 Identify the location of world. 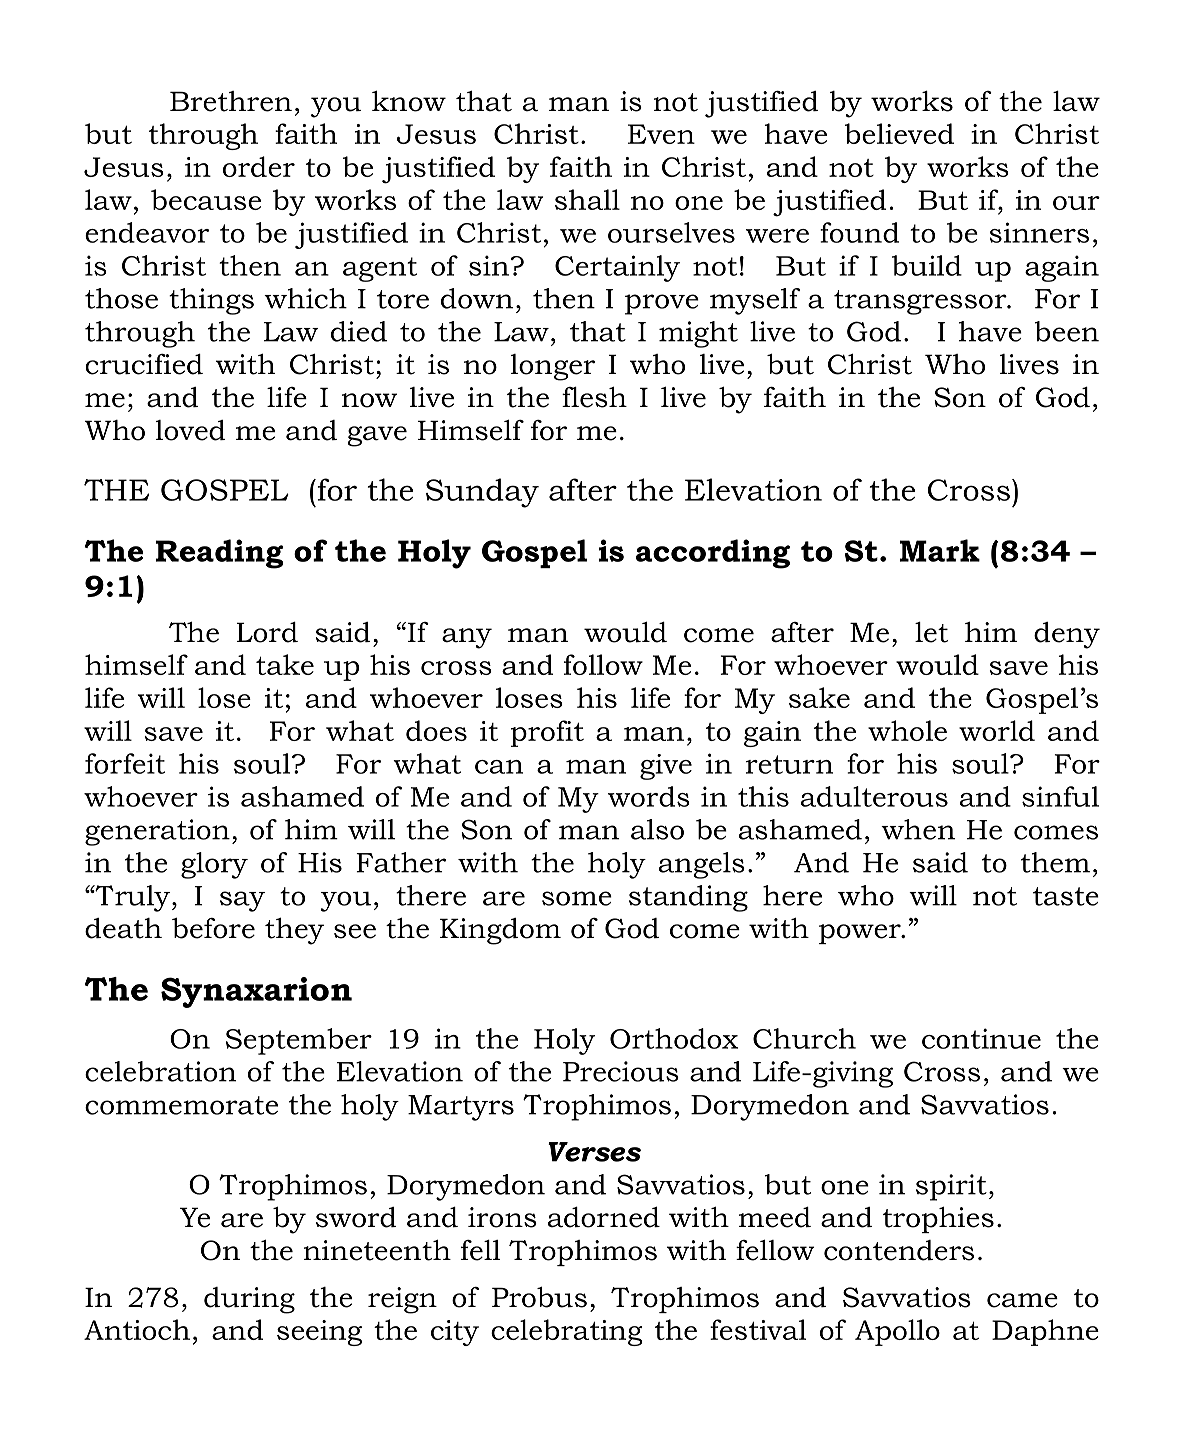
(997, 730).
